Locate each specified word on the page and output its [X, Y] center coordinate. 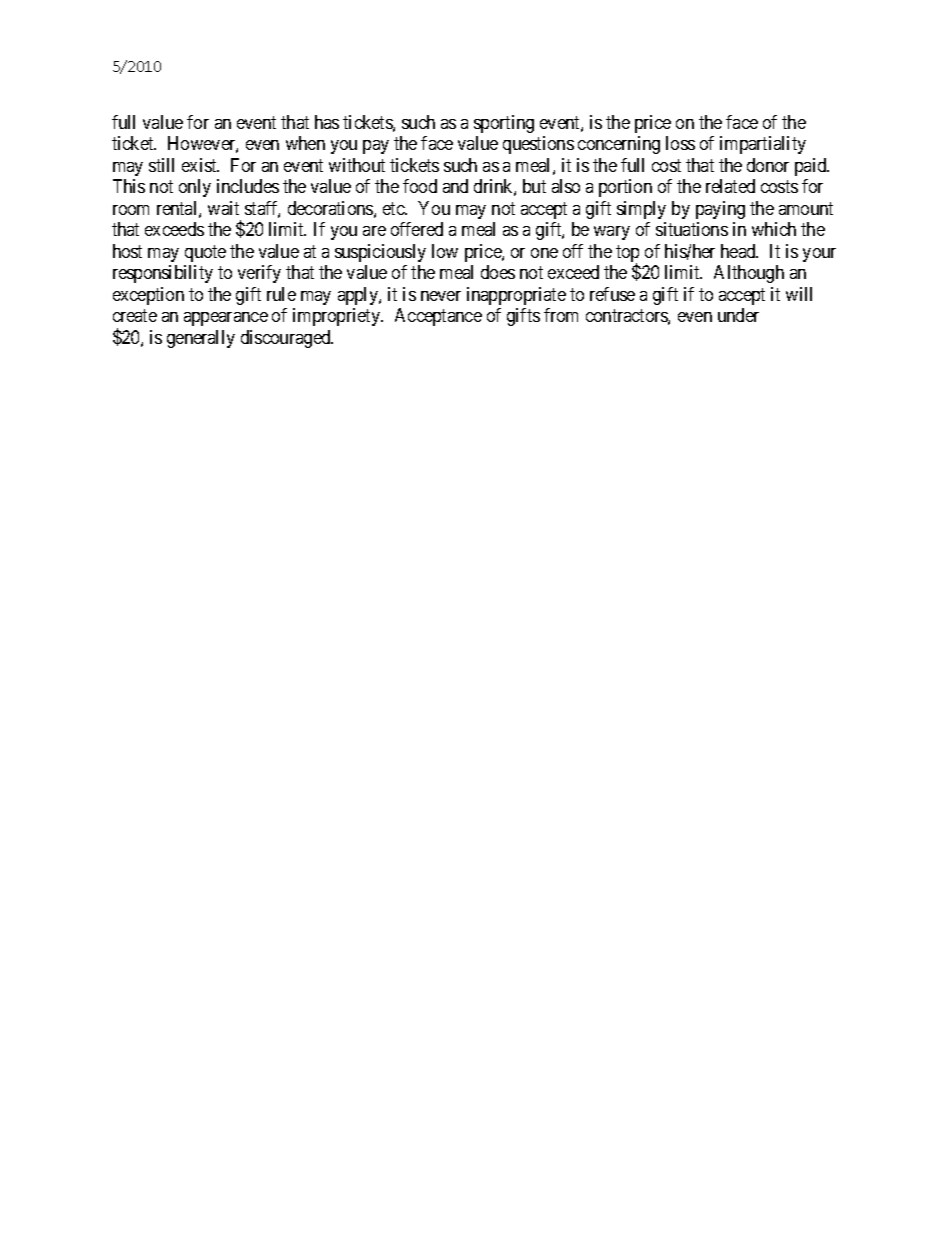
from [561, 315]
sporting [504, 124]
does [498, 272]
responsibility [163, 274]
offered [417, 229]
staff [262, 209]
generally [201, 339]
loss [680, 143]
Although [749, 274]
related [730, 186]
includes [248, 186]
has [327, 122]
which [774, 229]
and [455, 186]
